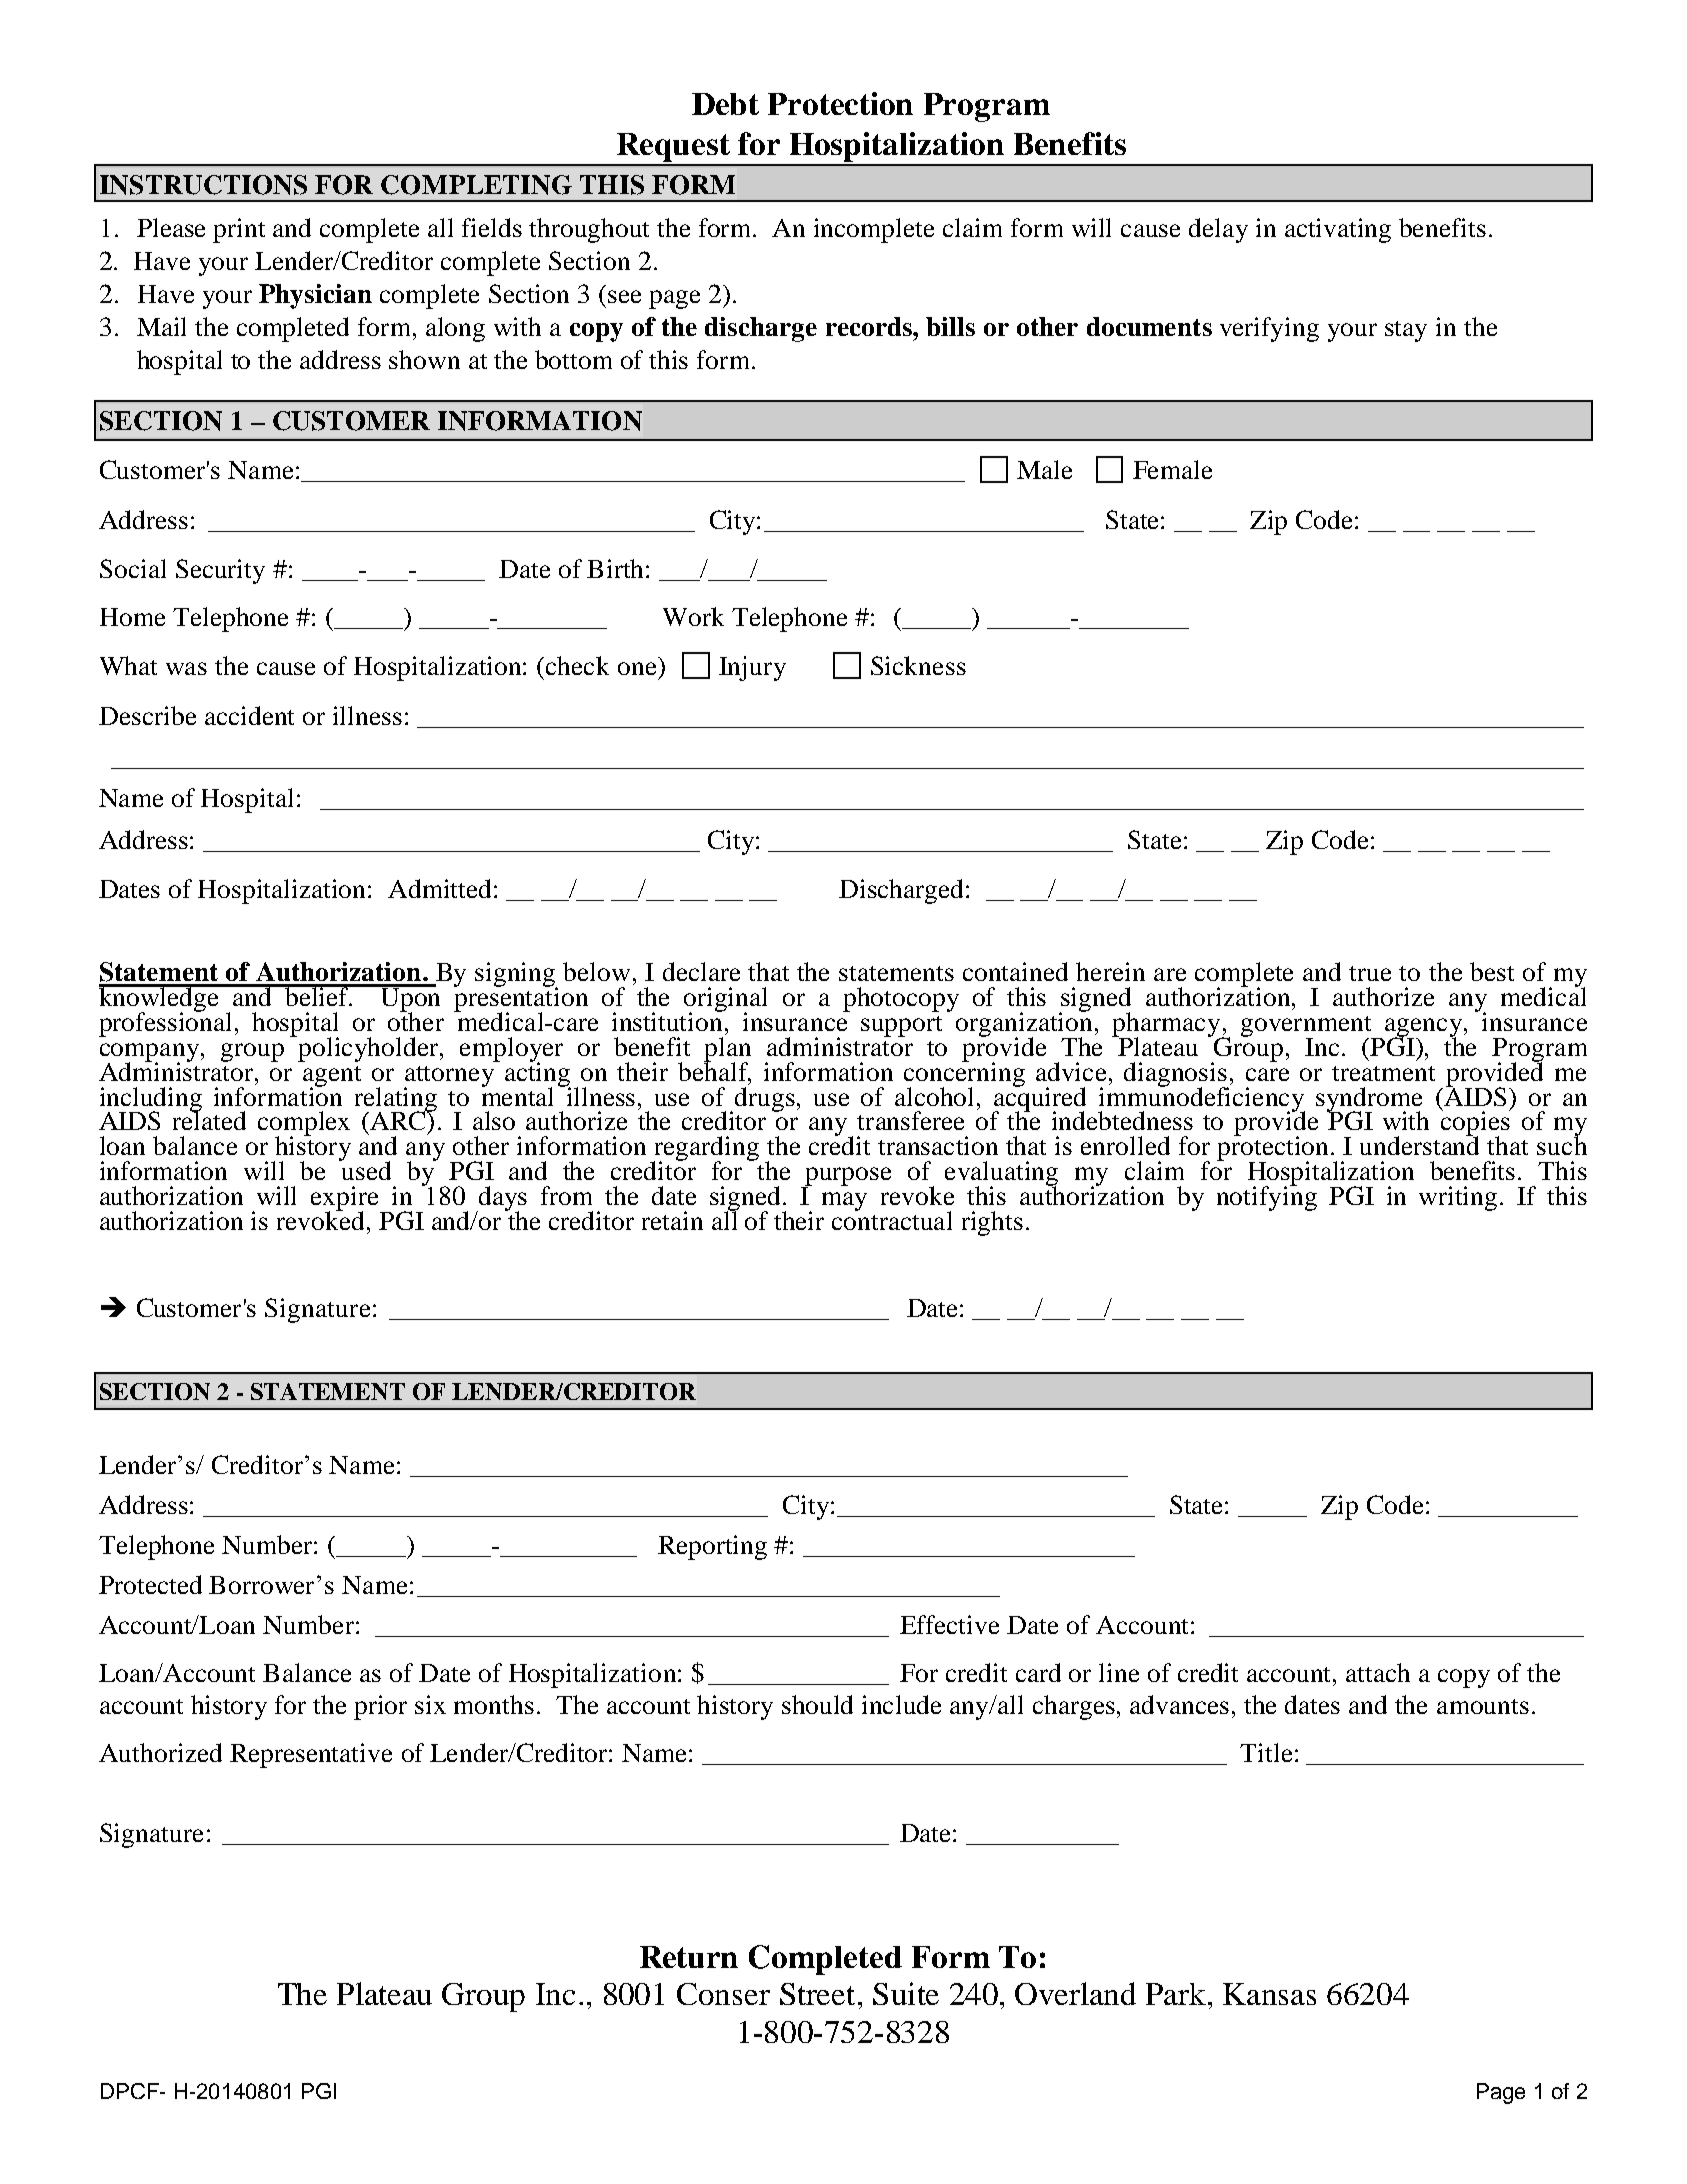 Image resolution: width=1687 pixels, height=2184 pixels. I want to click on true, so click(1370, 973).
